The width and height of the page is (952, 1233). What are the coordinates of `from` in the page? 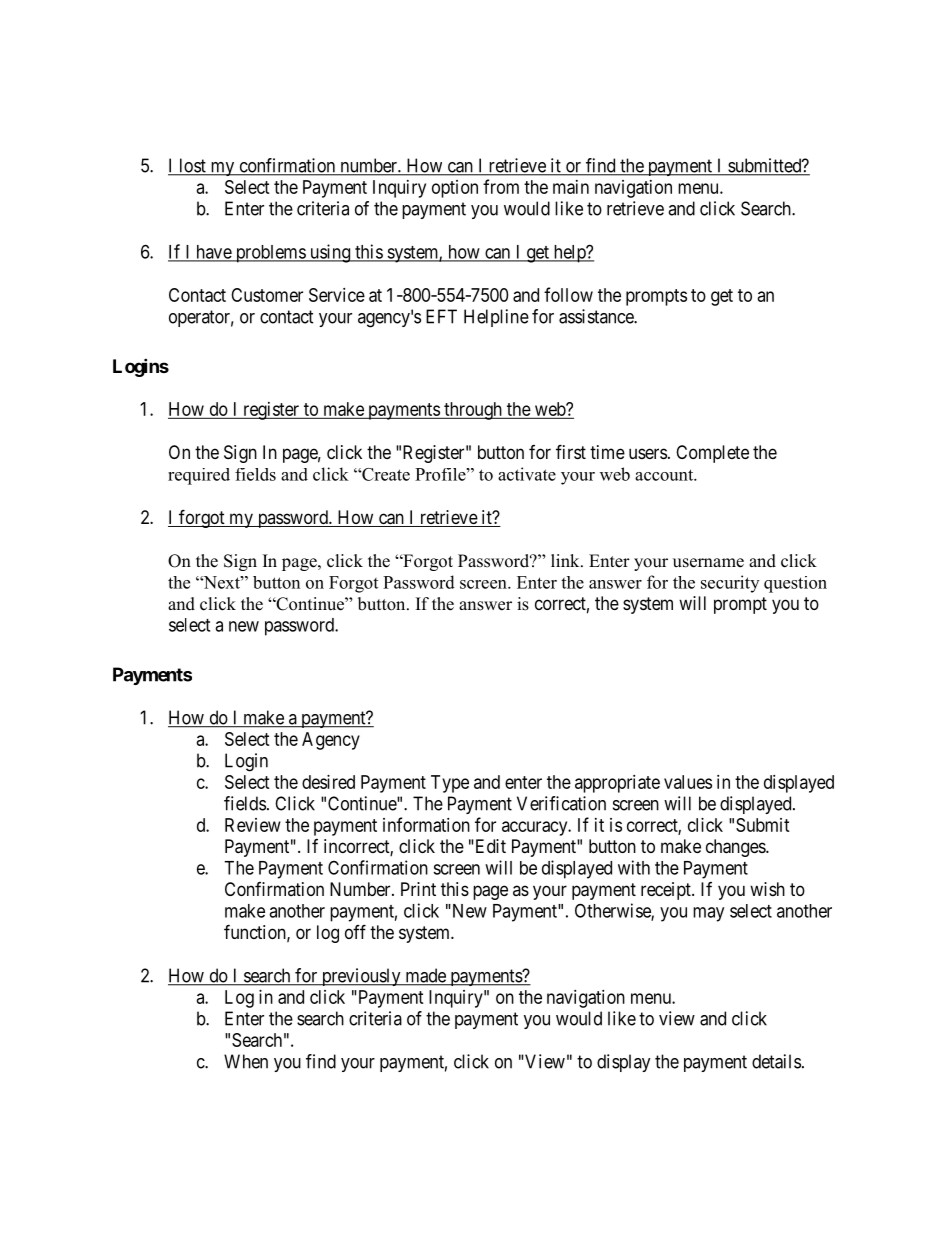 It's located at (501, 186).
